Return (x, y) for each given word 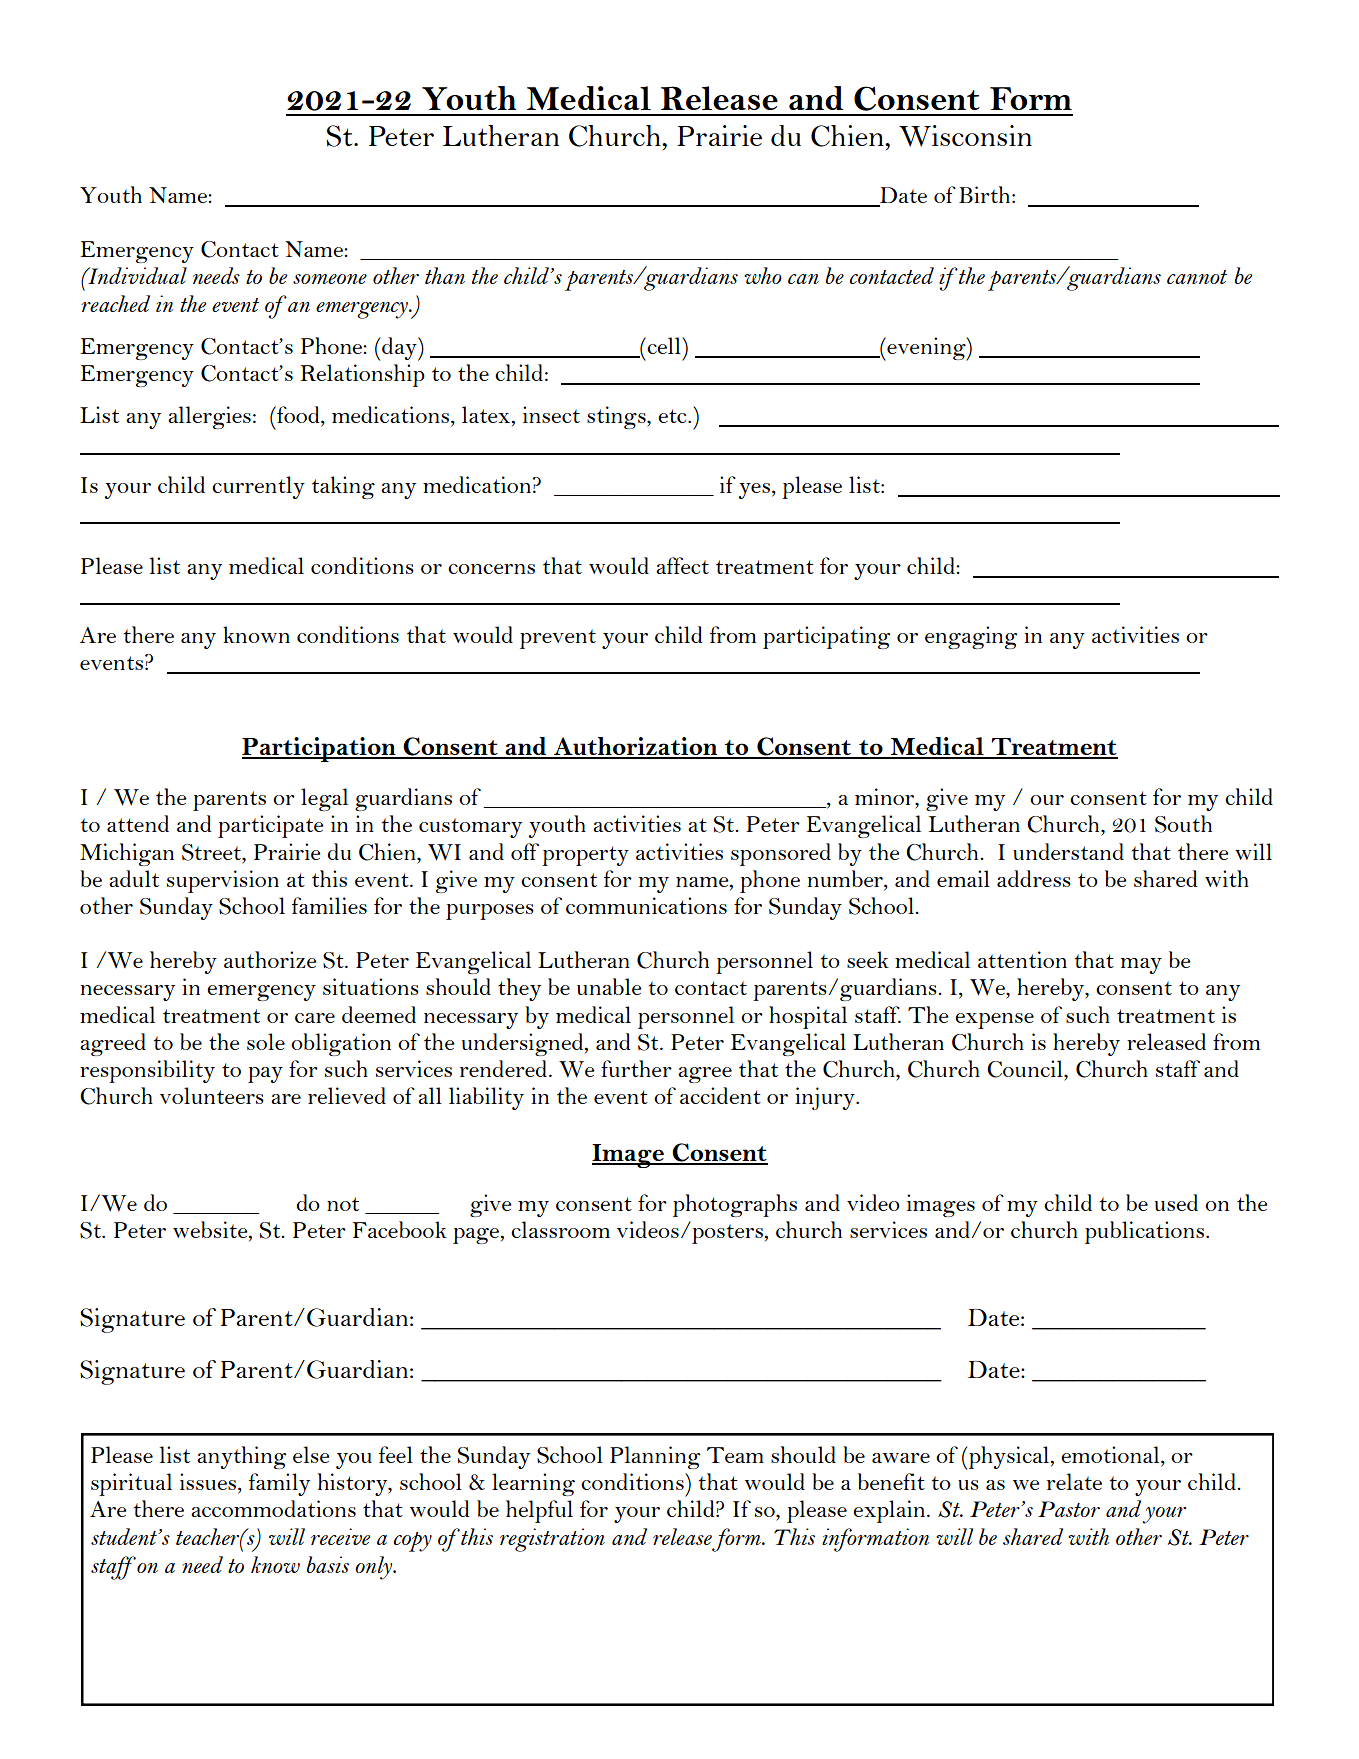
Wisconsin (965, 136)
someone (330, 279)
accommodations (273, 1508)
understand (1068, 851)
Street (212, 852)
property (585, 856)
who (763, 275)
